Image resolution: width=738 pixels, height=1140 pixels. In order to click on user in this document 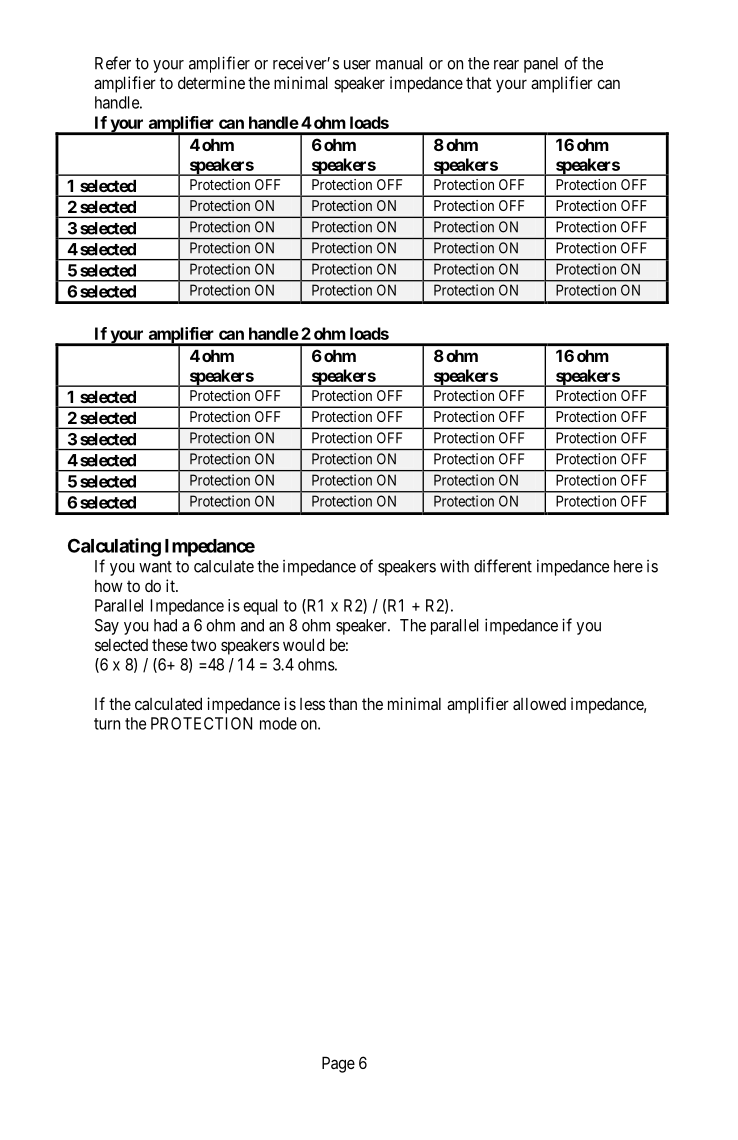, I will do `click(357, 65)`.
